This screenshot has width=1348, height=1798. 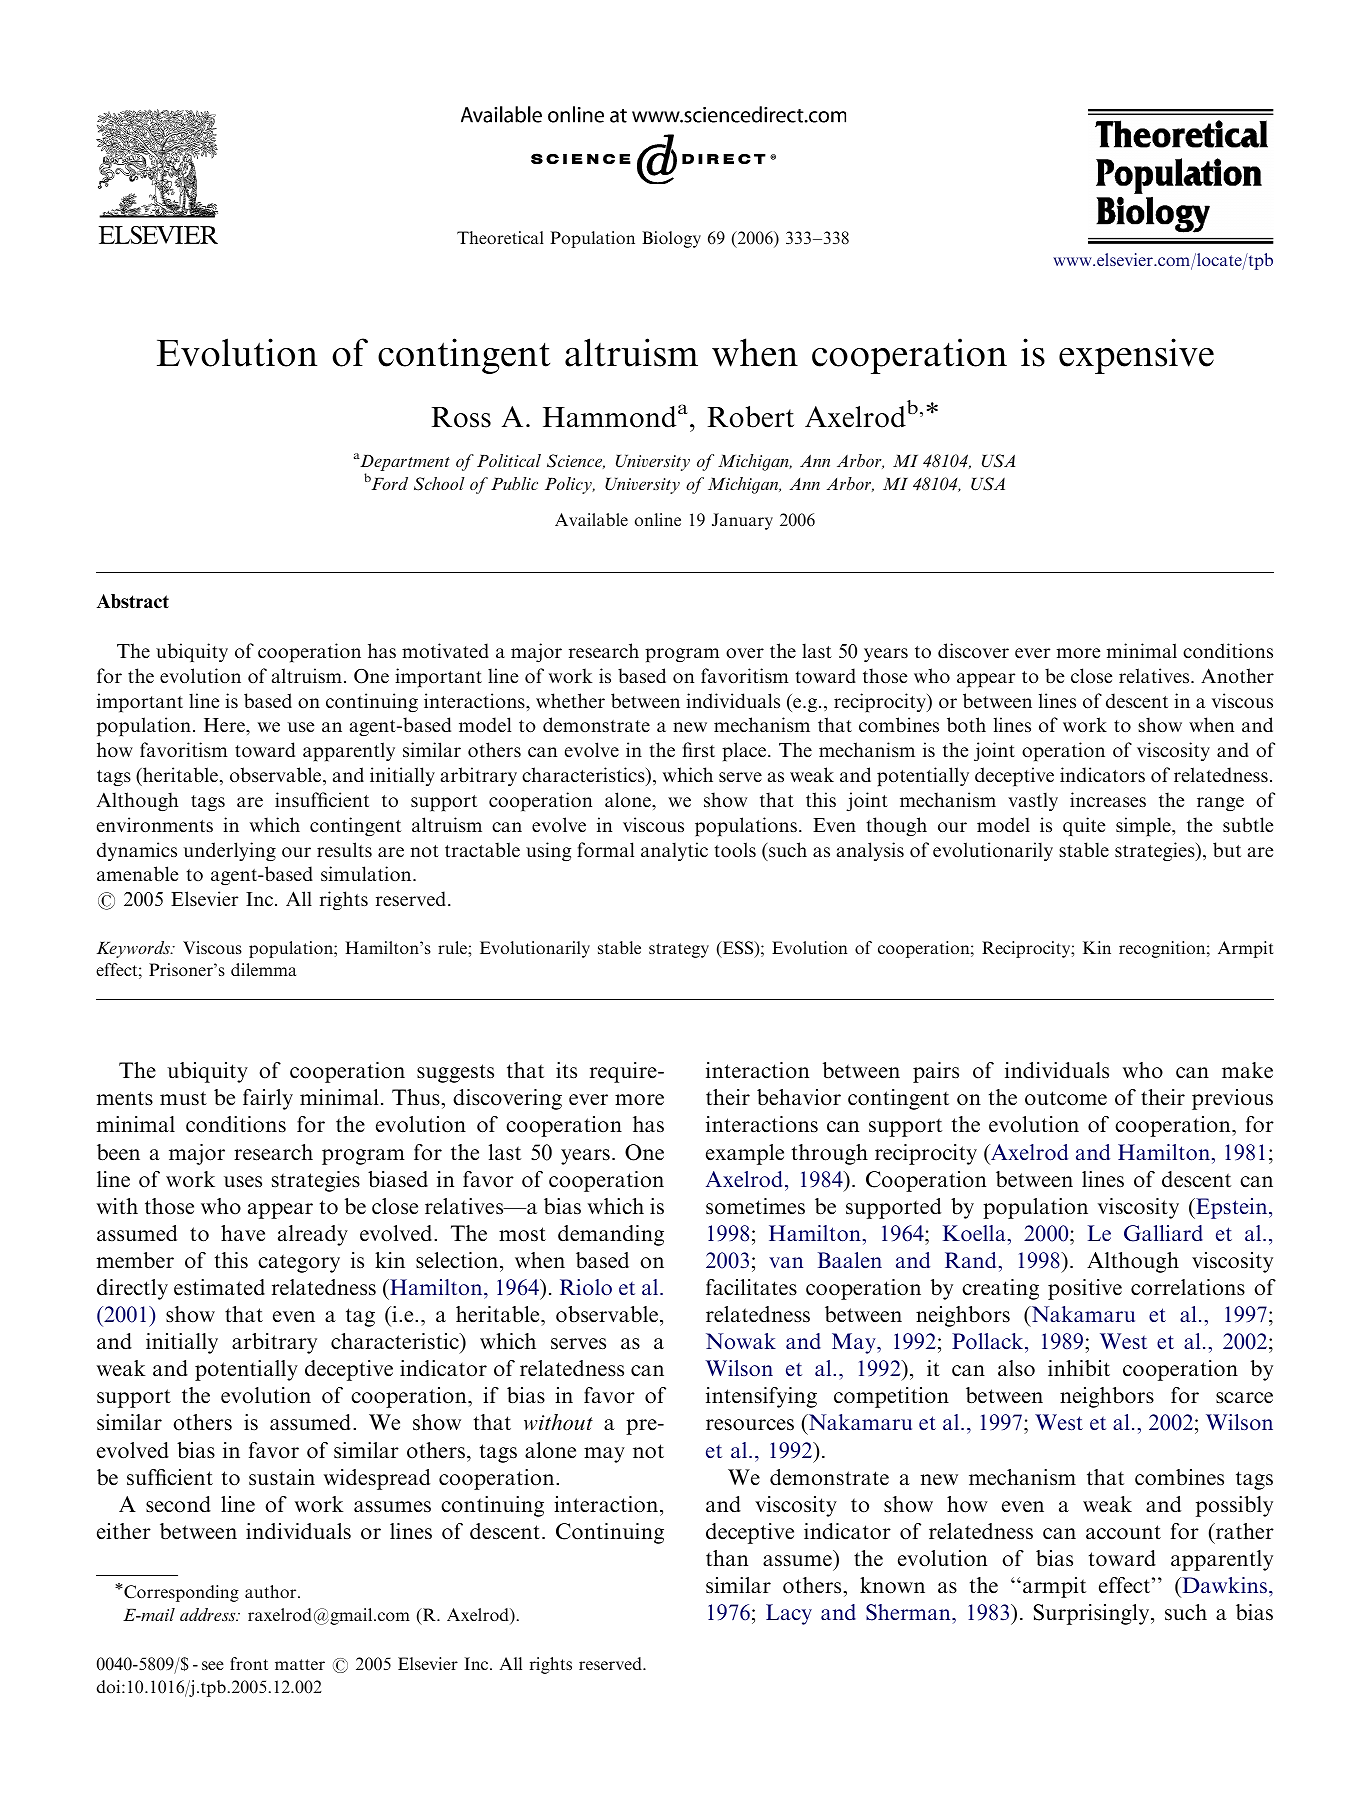 What do you see at coordinates (500, 237) in the screenshot?
I see `Theoretical` at bounding box center [500, 237].
